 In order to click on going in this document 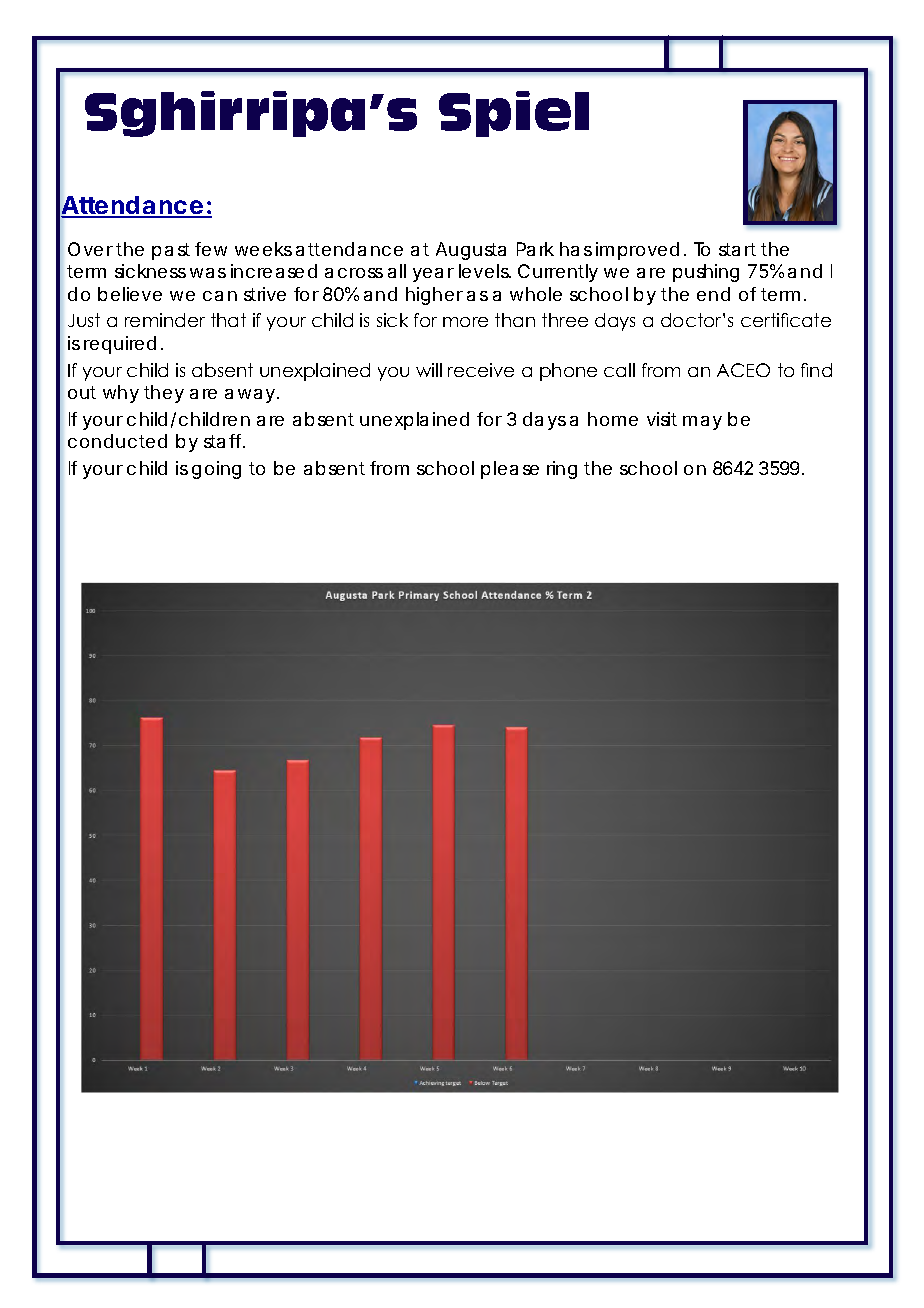, I will do `click(216, 470)`.
